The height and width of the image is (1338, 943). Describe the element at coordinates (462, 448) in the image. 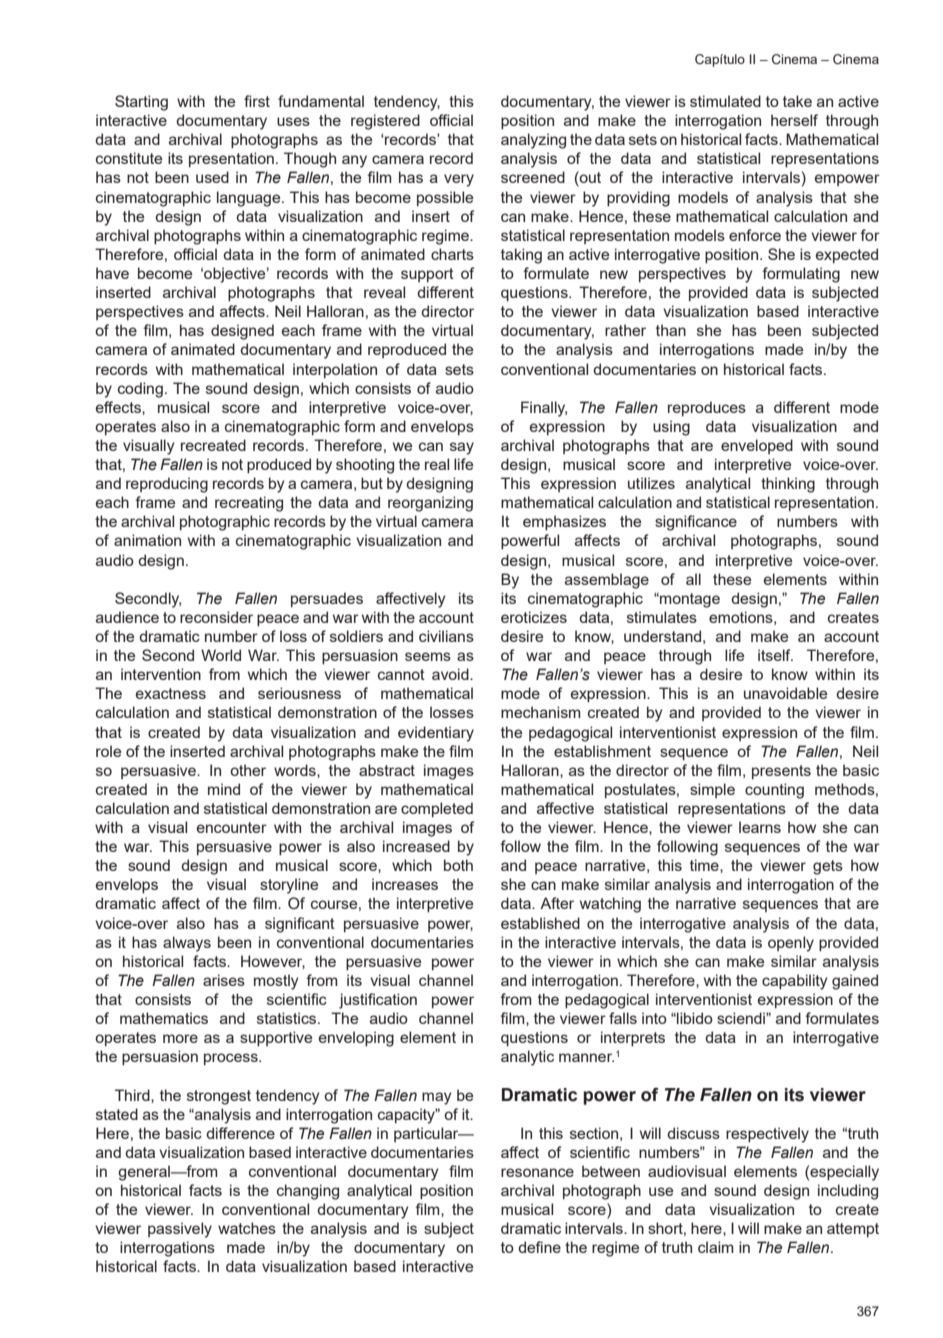

I see `say` at that location.
